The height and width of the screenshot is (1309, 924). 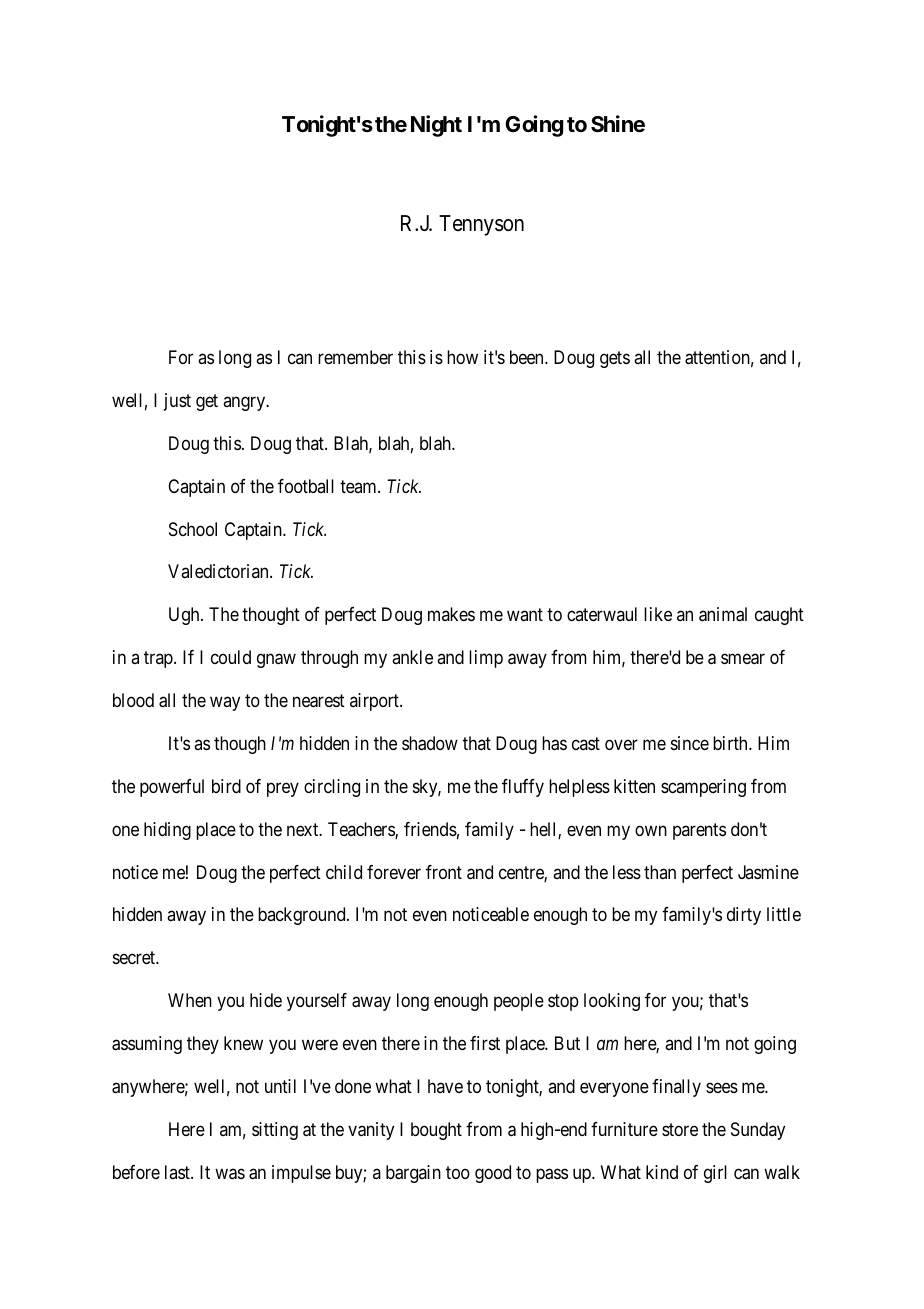 I want to click on gets, so click(x=615, y=359).
